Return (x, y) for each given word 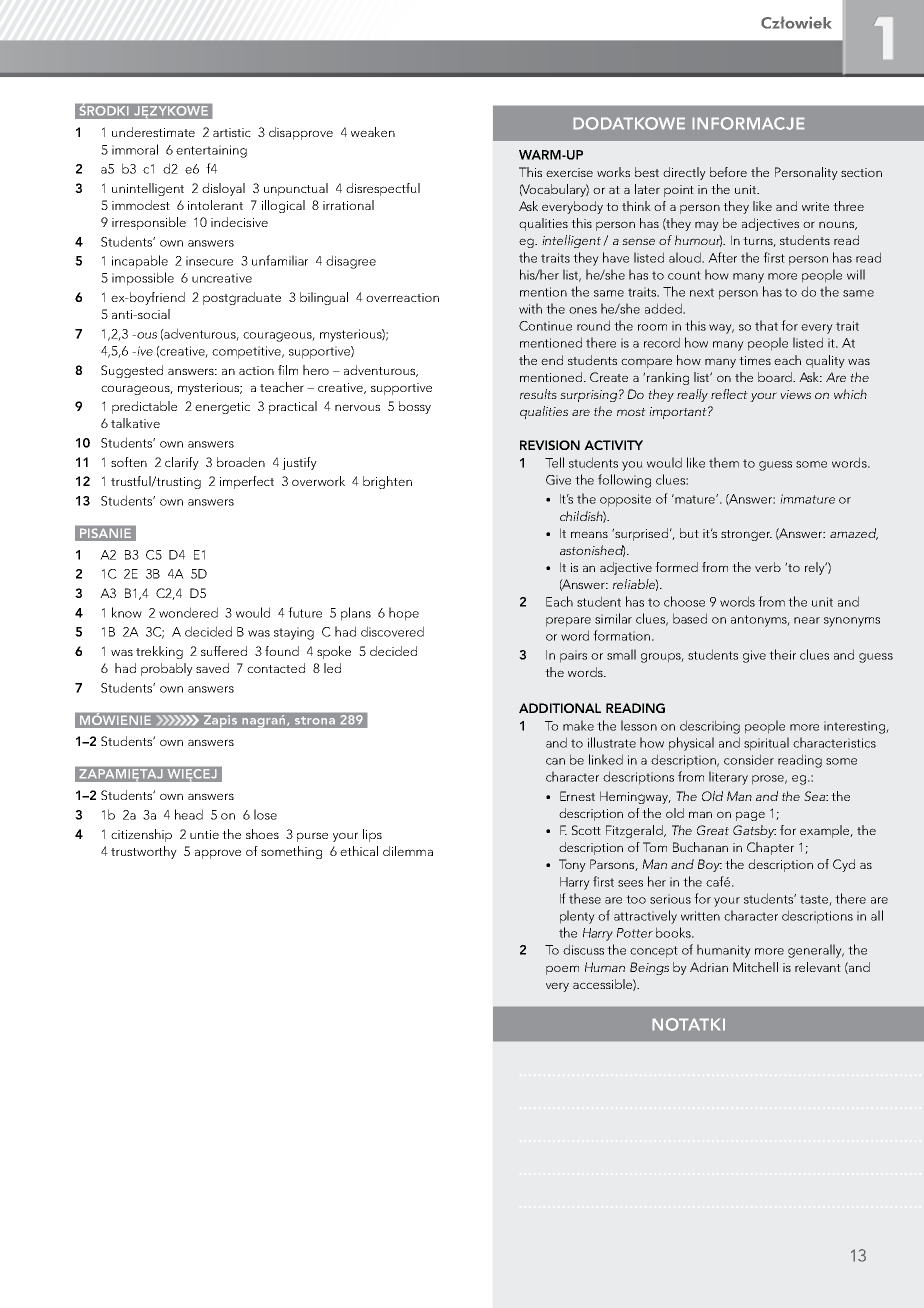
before (728, 172)
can (555, 761)
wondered (188, 612)
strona (315, 720)
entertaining (211, 151)
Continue (545, 326)
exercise (569, 172)
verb (768, 567)
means (589, 534)
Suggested (132, 371)
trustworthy (144, 852)
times (755, 360)
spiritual (766, 744)
